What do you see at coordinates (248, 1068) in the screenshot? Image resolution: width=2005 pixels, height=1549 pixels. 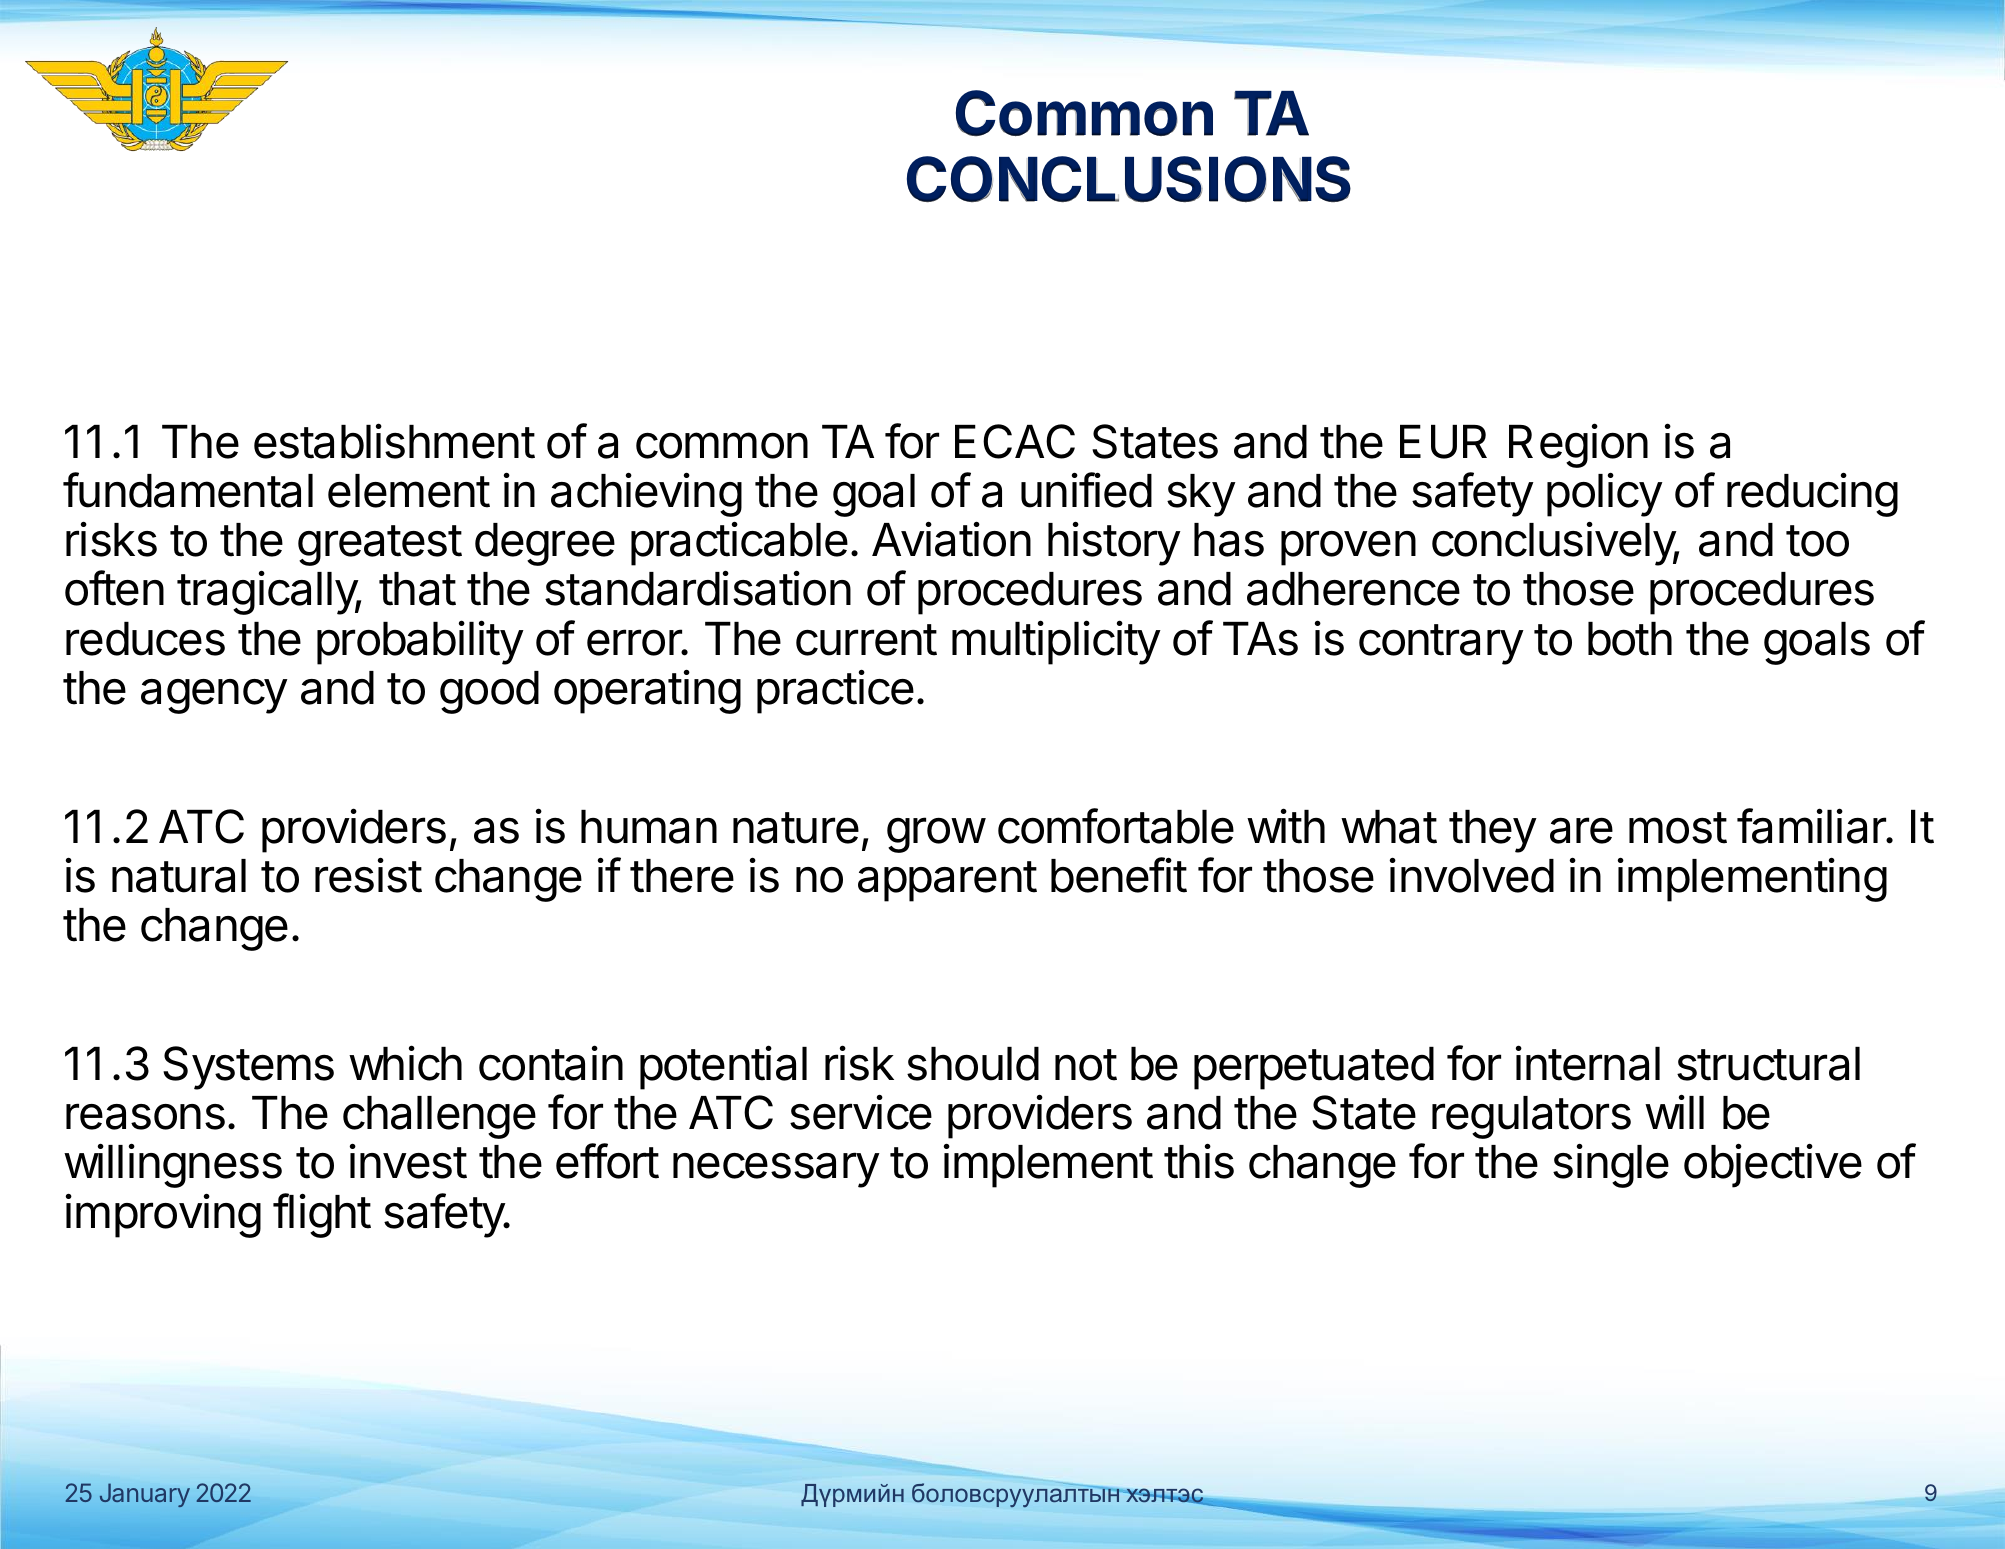 I see `Systems` at bounding box center [248, 1068].
